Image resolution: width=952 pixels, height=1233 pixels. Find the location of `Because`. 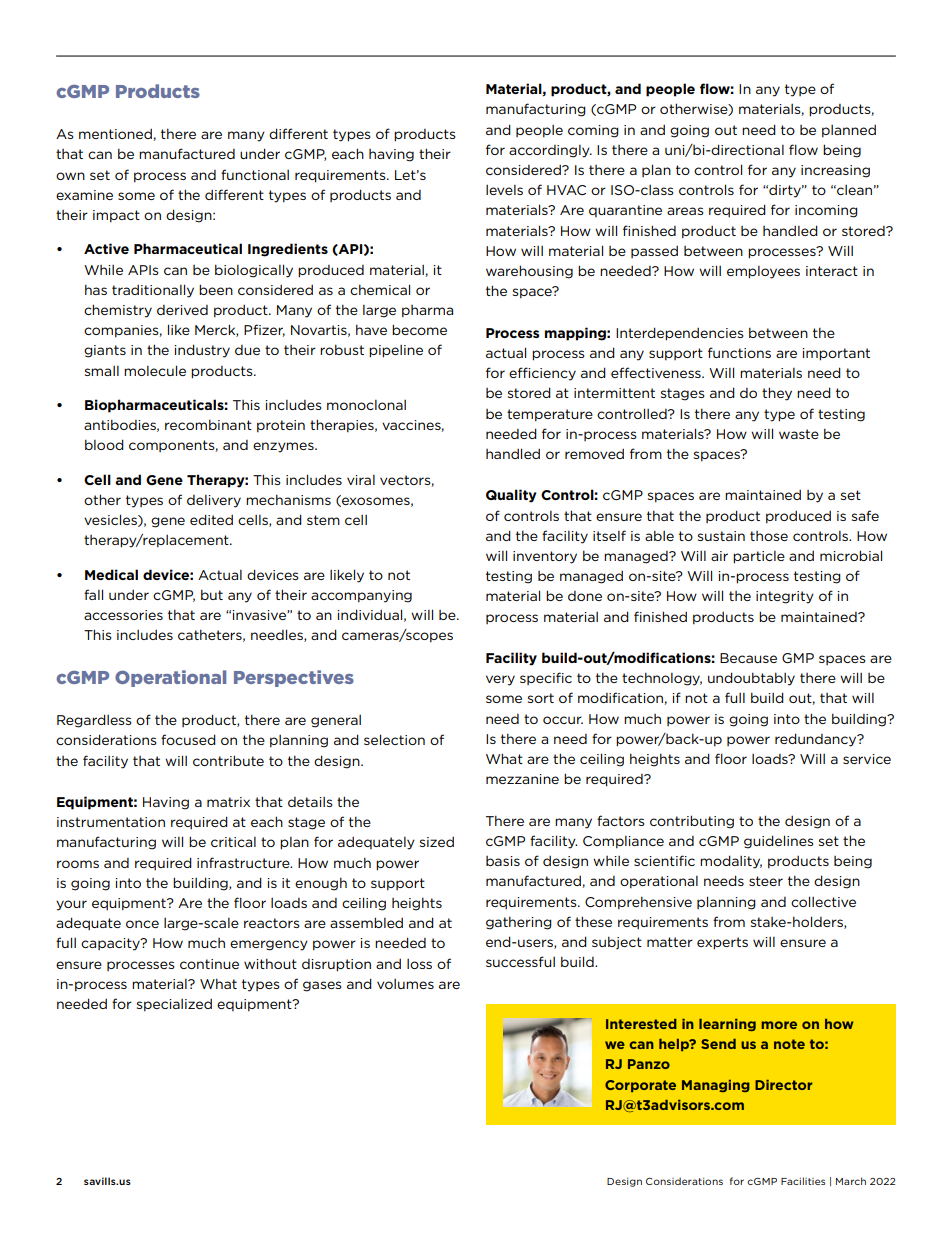

Because is located at coordinates (748, 658).
